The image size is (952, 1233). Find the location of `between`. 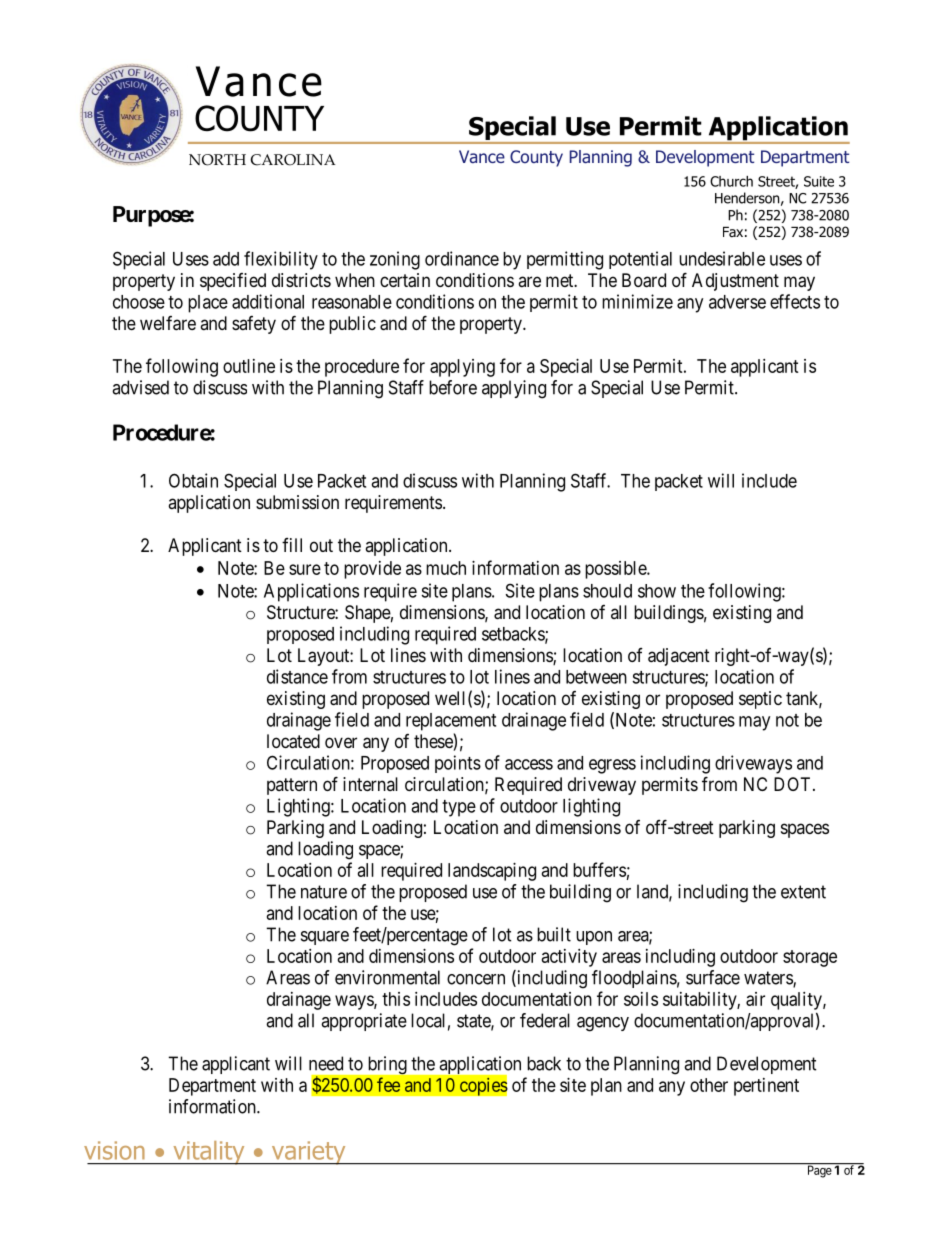

between is located at coordinates (596, 677).
